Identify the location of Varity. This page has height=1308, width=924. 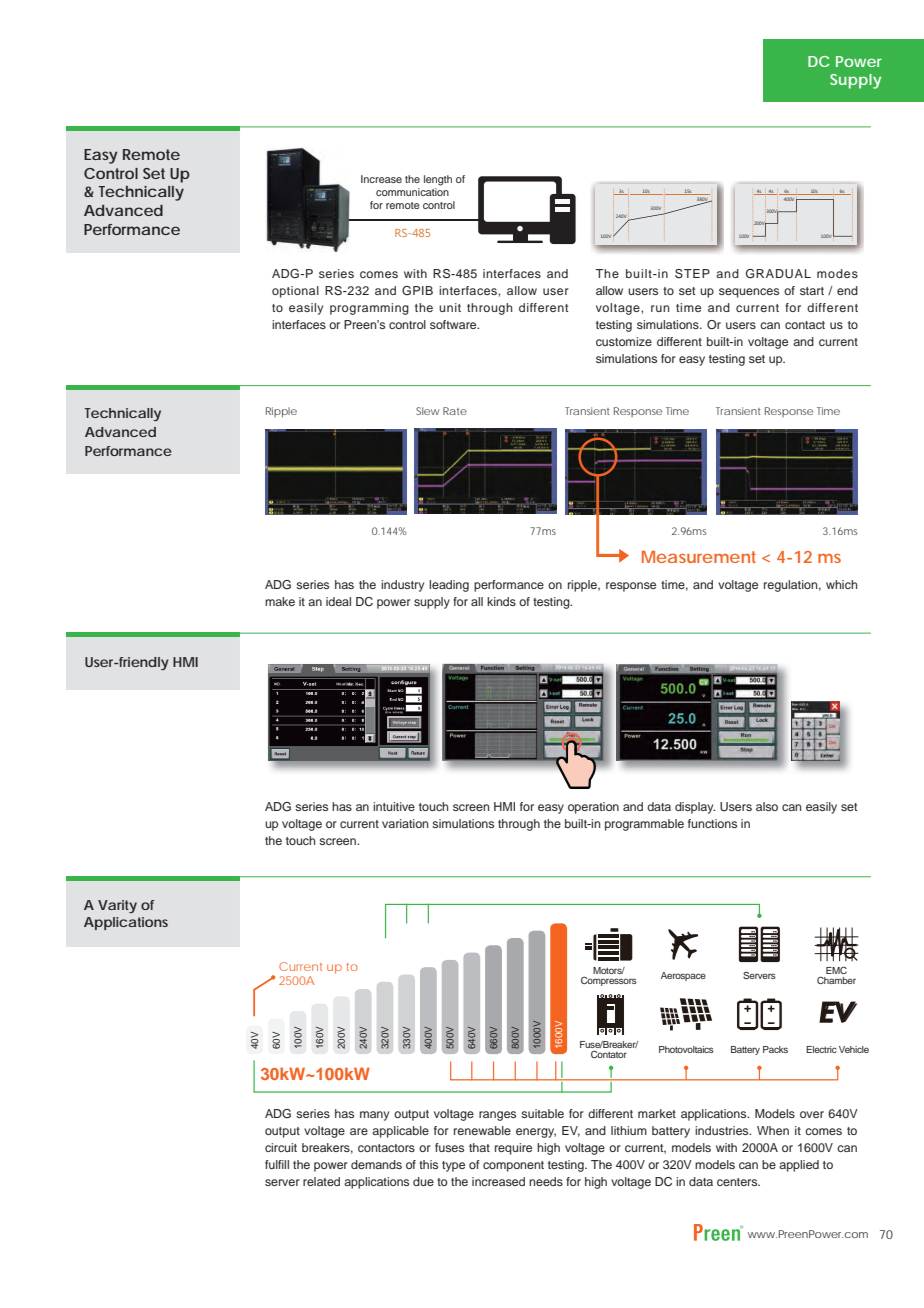
(117, 906).
